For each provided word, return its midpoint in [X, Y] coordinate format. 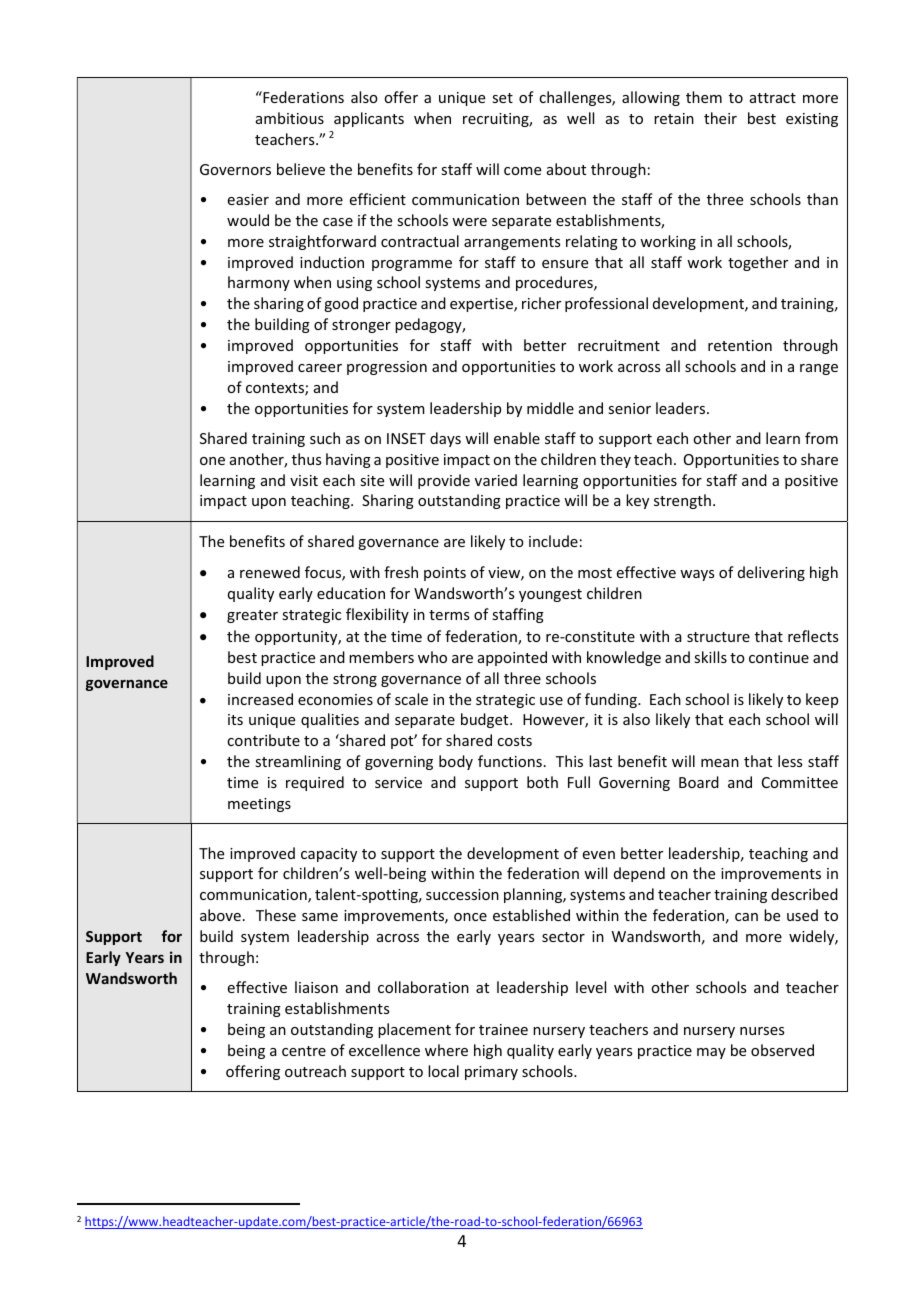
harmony [259, 283]
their [720, 118]
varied [496, 480]
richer [541, 303]
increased [260, 699]
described [804, 894]
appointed [512, 658]
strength [682, 501]
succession [462, 894]
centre [304, 1051]
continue [779, 657]
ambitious [290, 118]
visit [304, 480]
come [522, 171]
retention [740, 345]
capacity [329, 855]
